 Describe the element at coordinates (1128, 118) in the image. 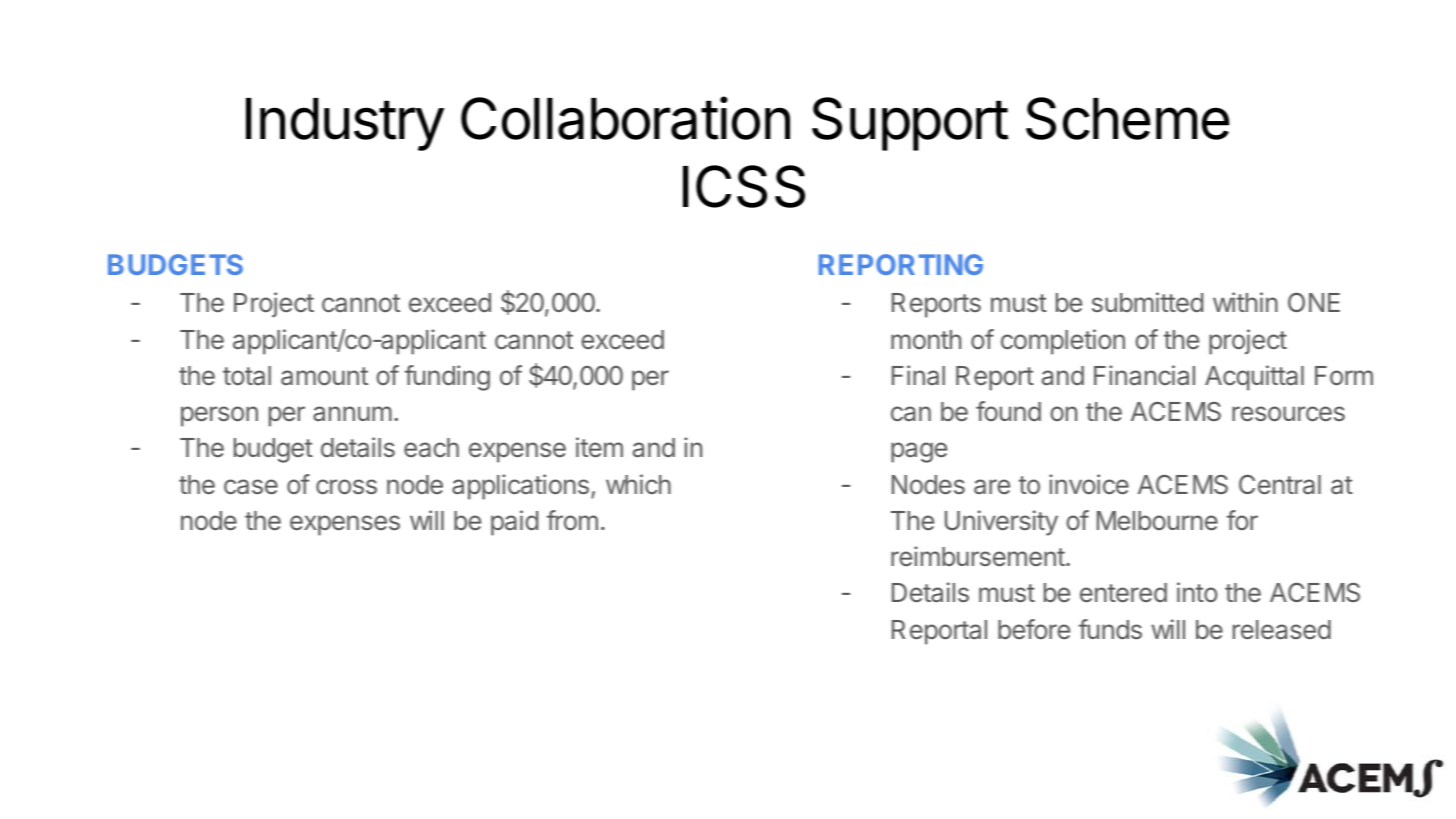

I see `Scheme` at that location.
